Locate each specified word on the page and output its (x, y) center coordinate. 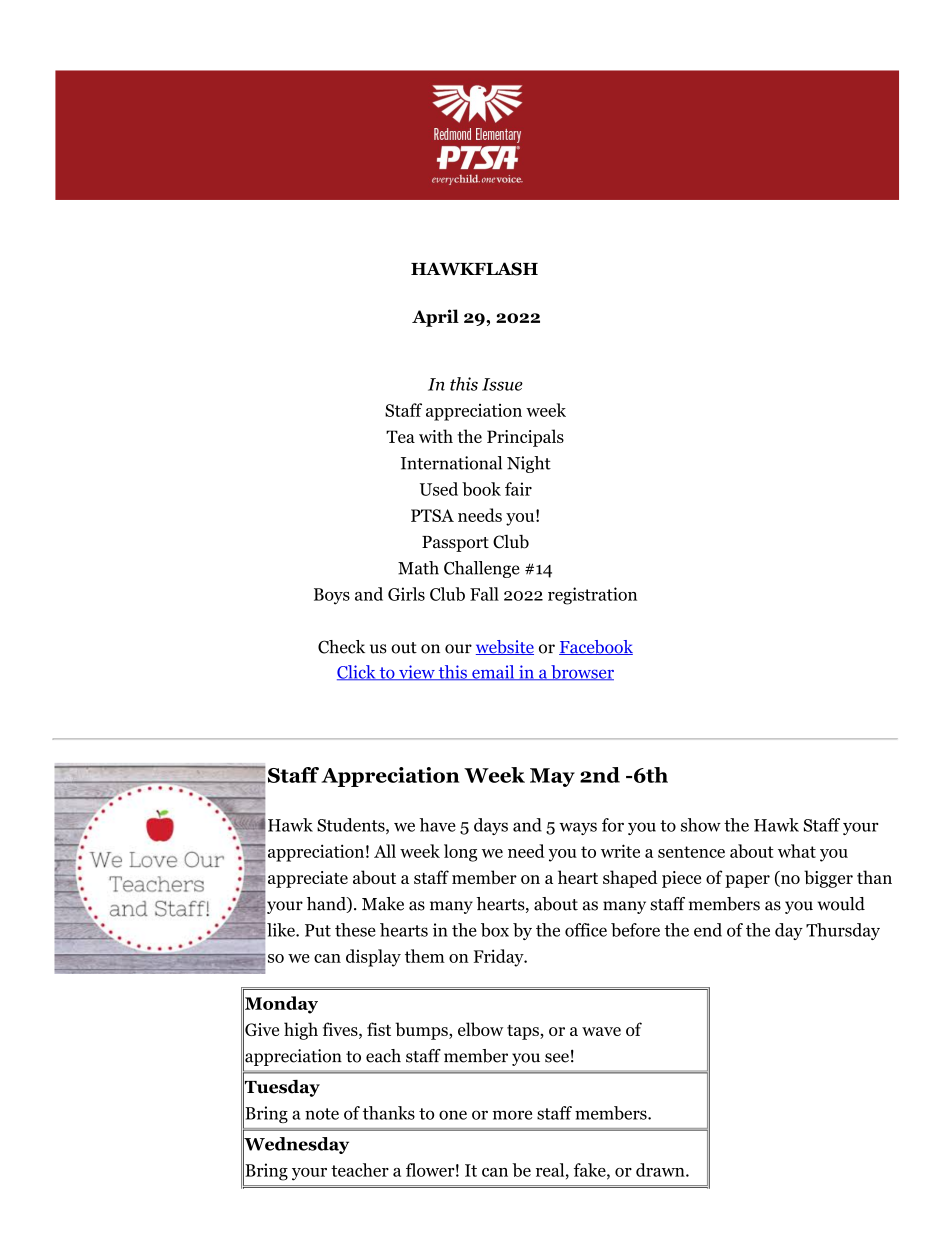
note (322, 1114)
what (797, 851)
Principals (525, 438)
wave (601, 1031)
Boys (332, 596)
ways (578, 828)
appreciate (308, 879)
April (435, 318)
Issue (502, 384)
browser (581, 672)
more (512, 1115)
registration (592, 596)
